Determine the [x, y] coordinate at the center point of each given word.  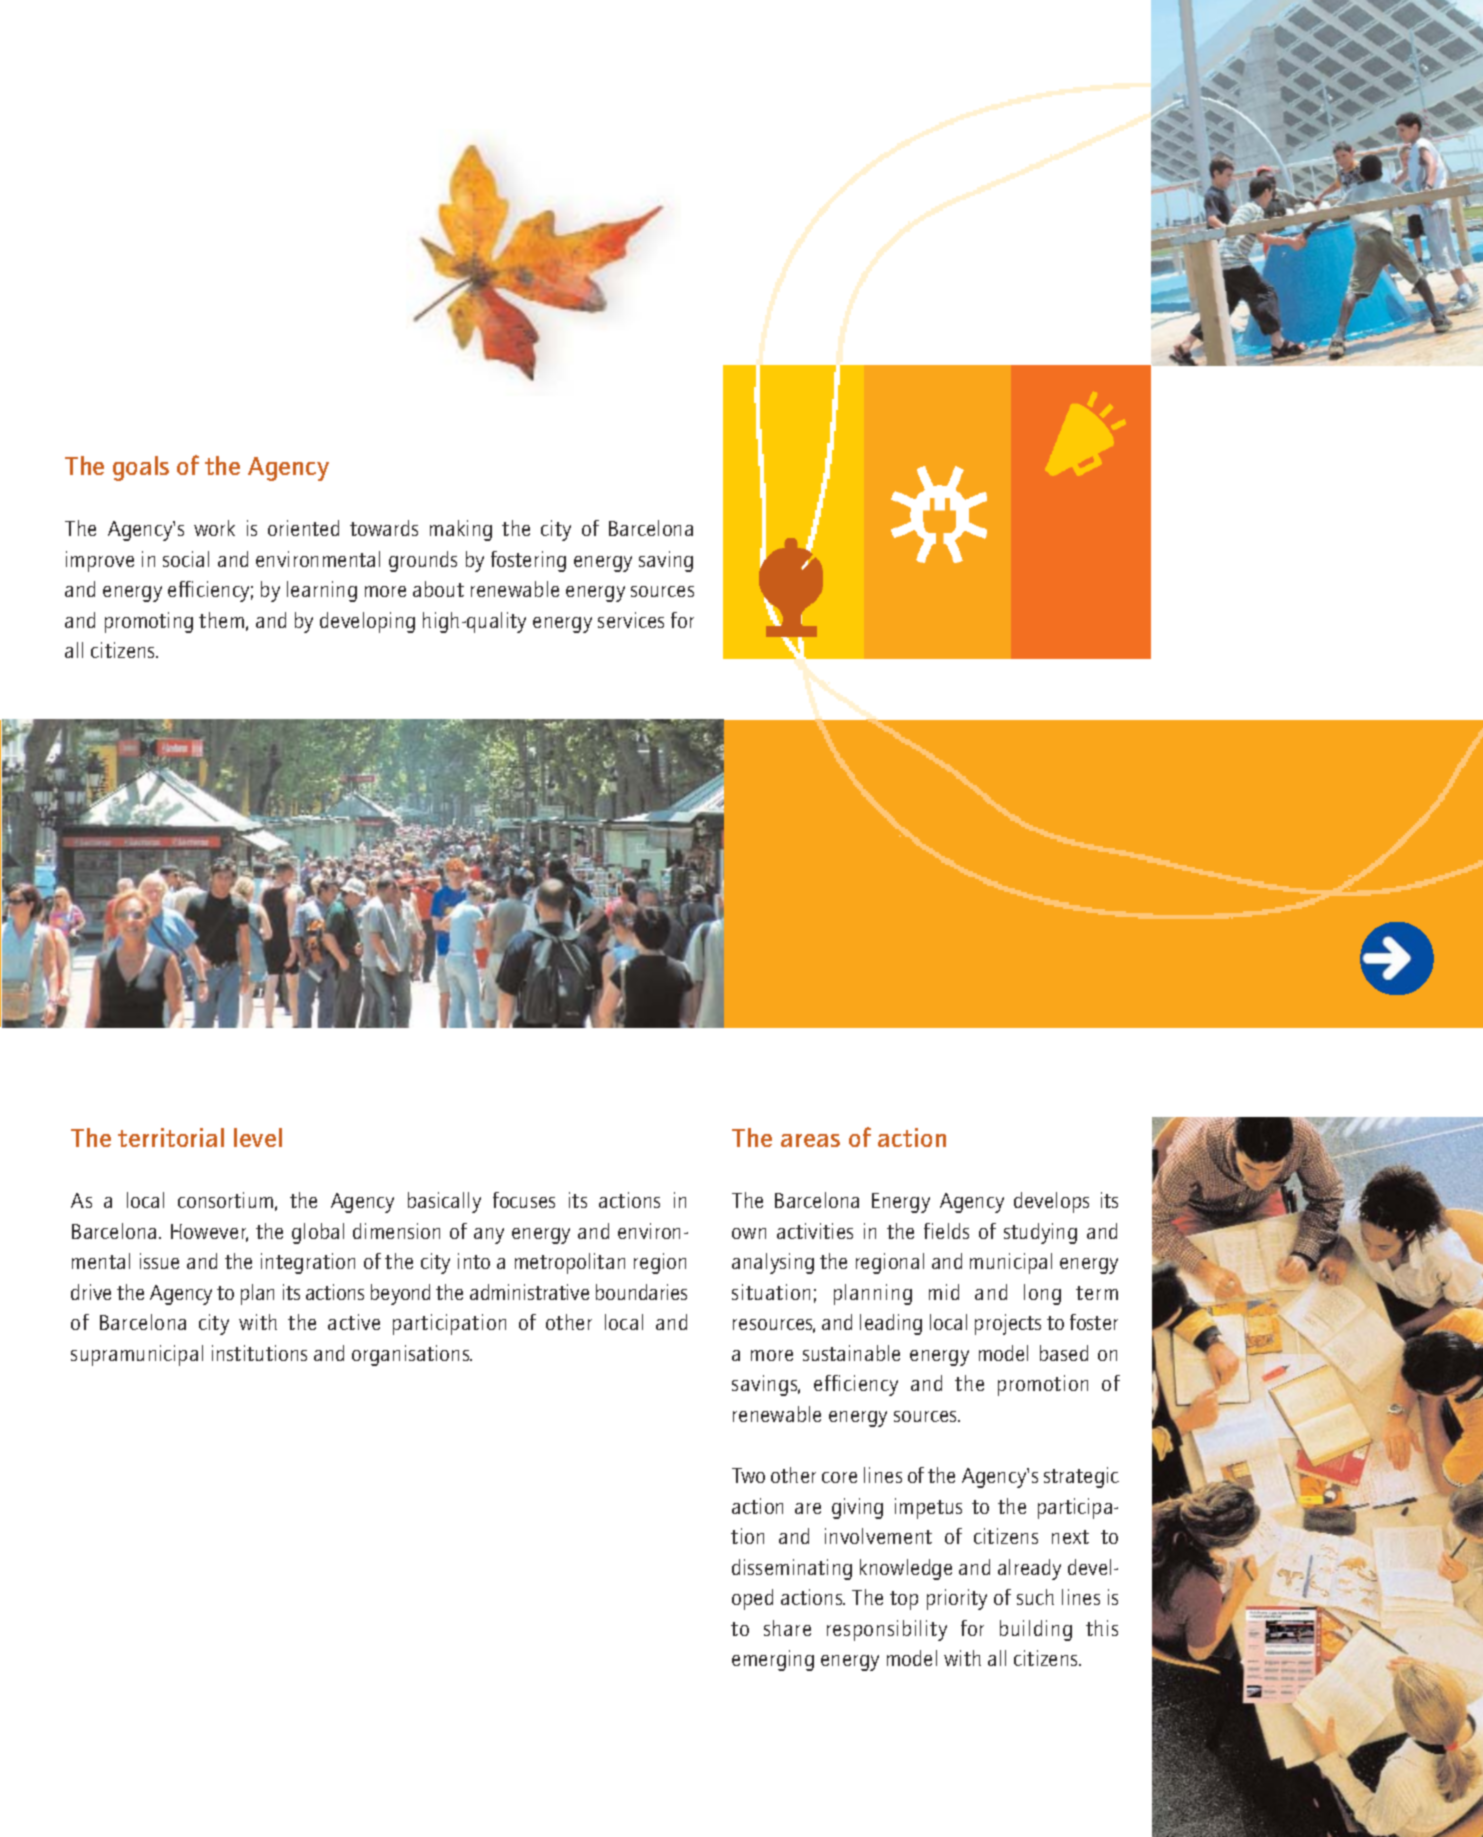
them [221, 620]
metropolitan [570, 1263]
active [354, 1322]
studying [1040, 1233]
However [209, 1233]
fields [946, 1231]
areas [810, 1140]
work [214, 528]
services [631, 620]
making [461, 530]
